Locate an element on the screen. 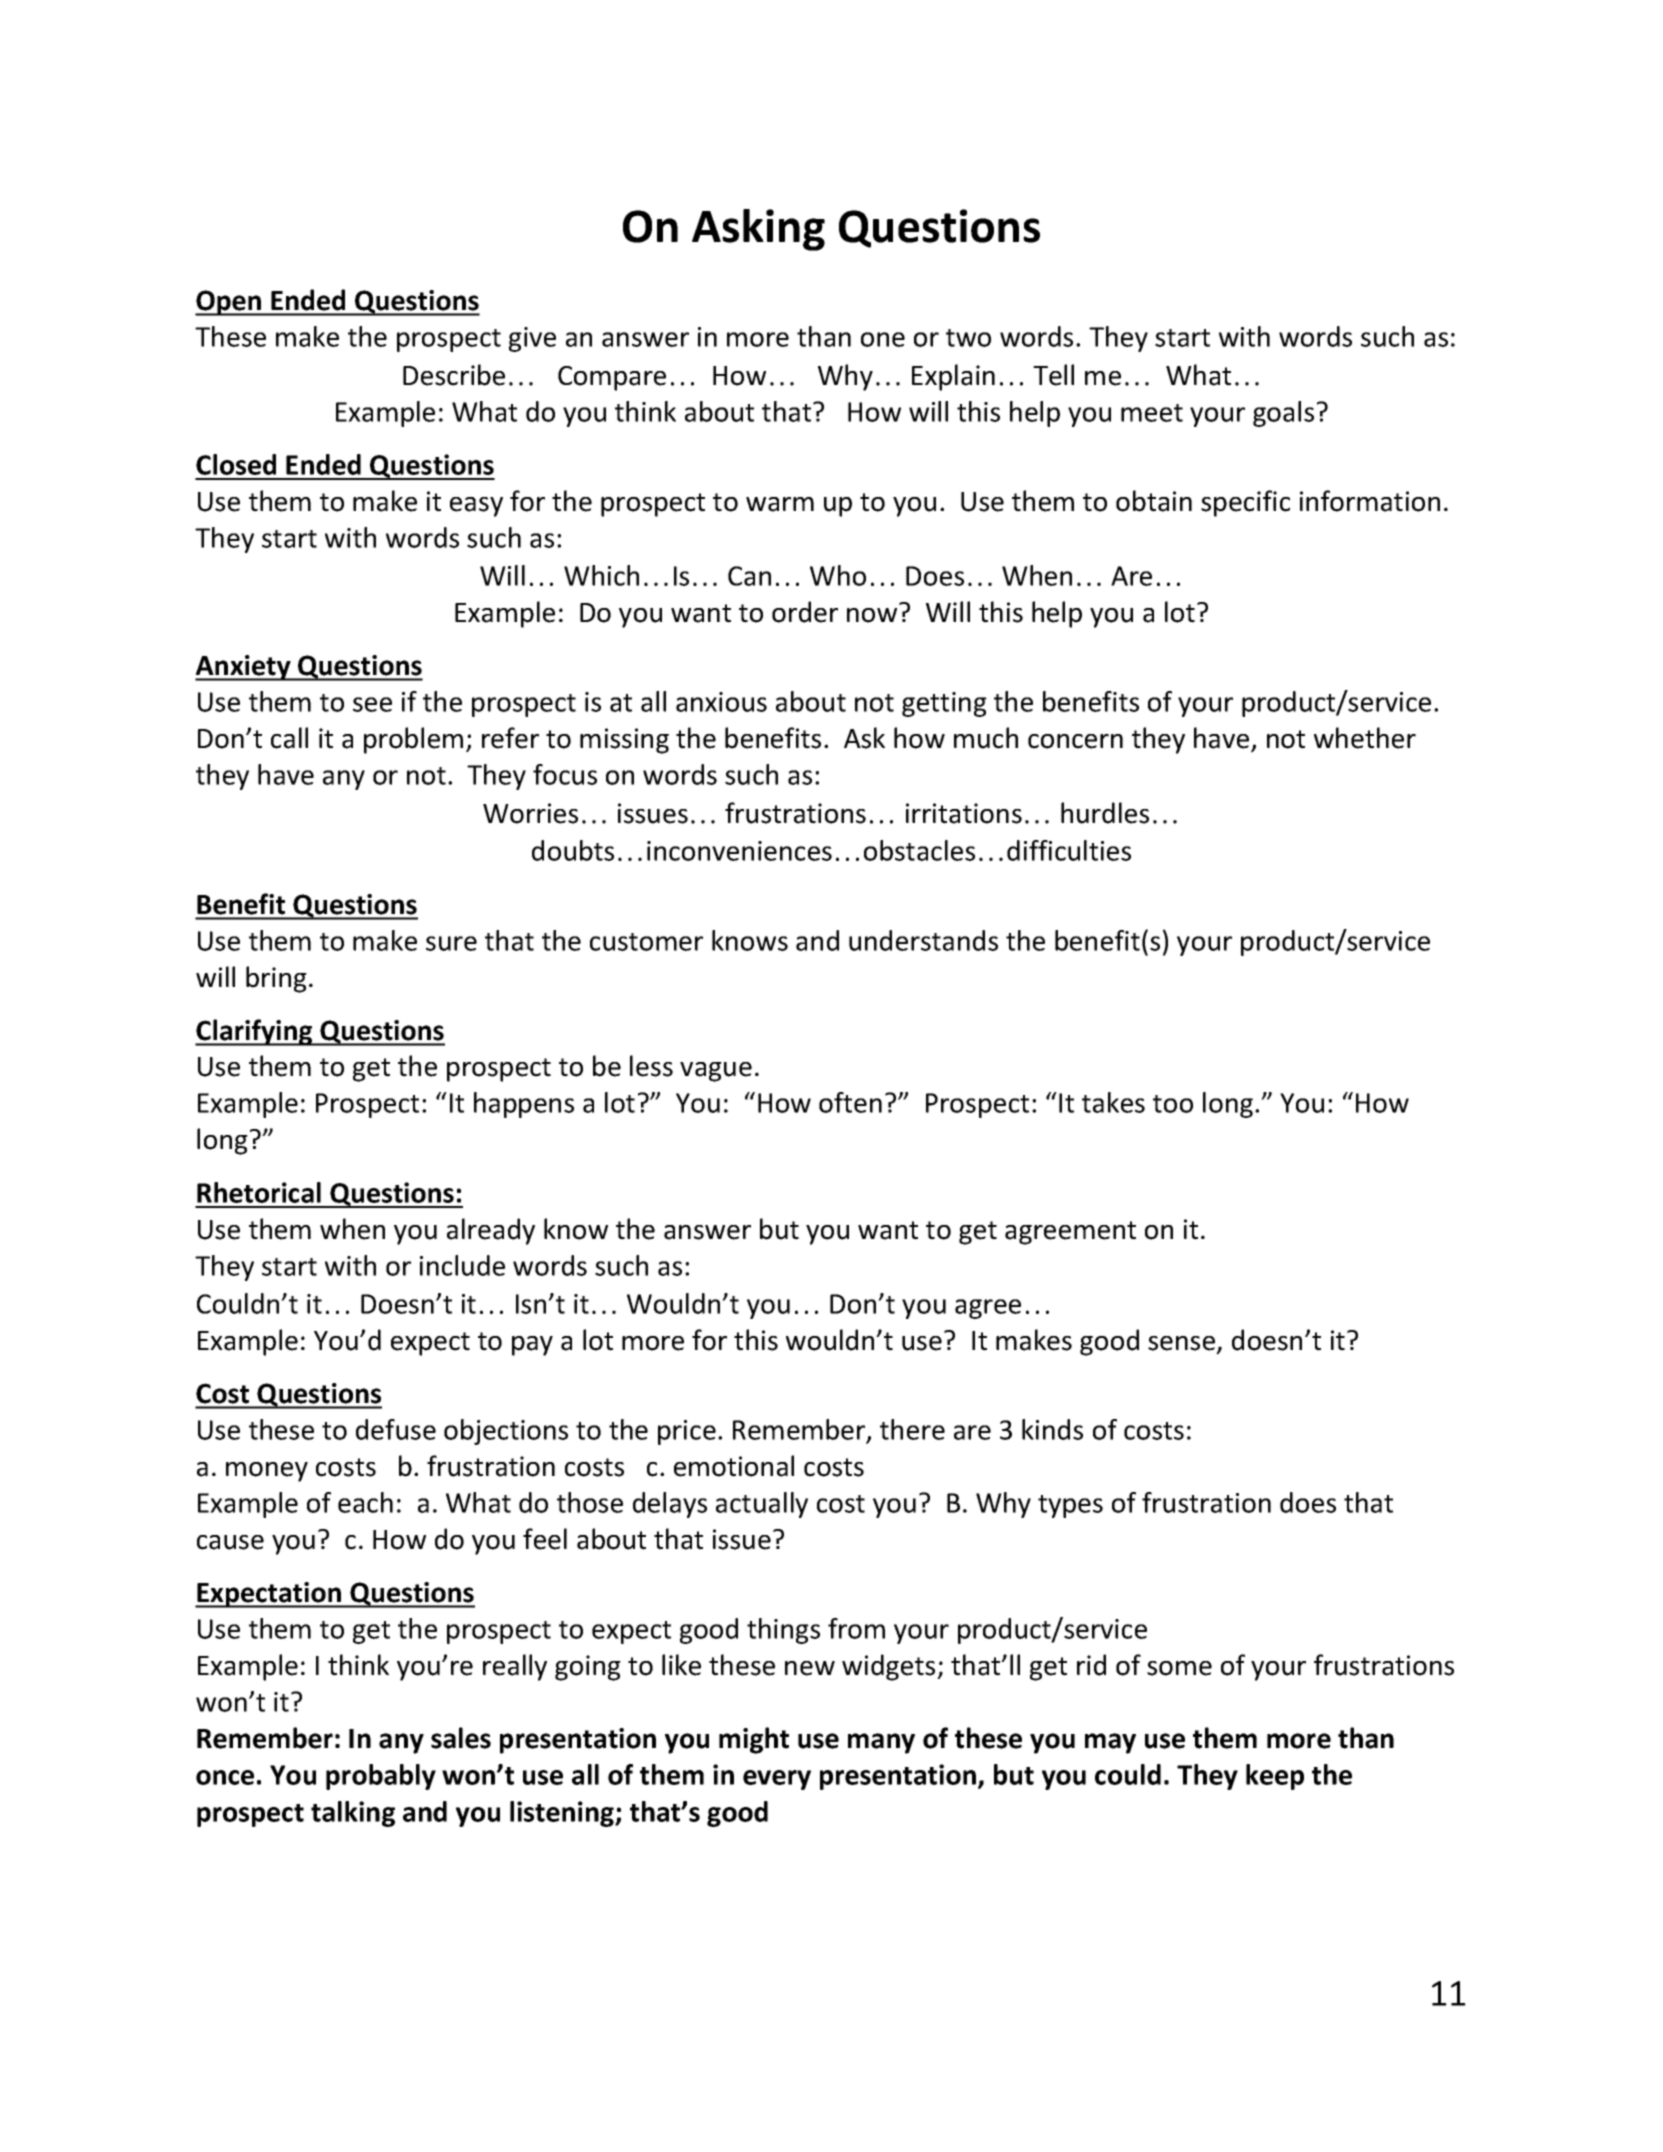 The image size is (1663, 2152). Asking is located at coordinates (758, 230).
